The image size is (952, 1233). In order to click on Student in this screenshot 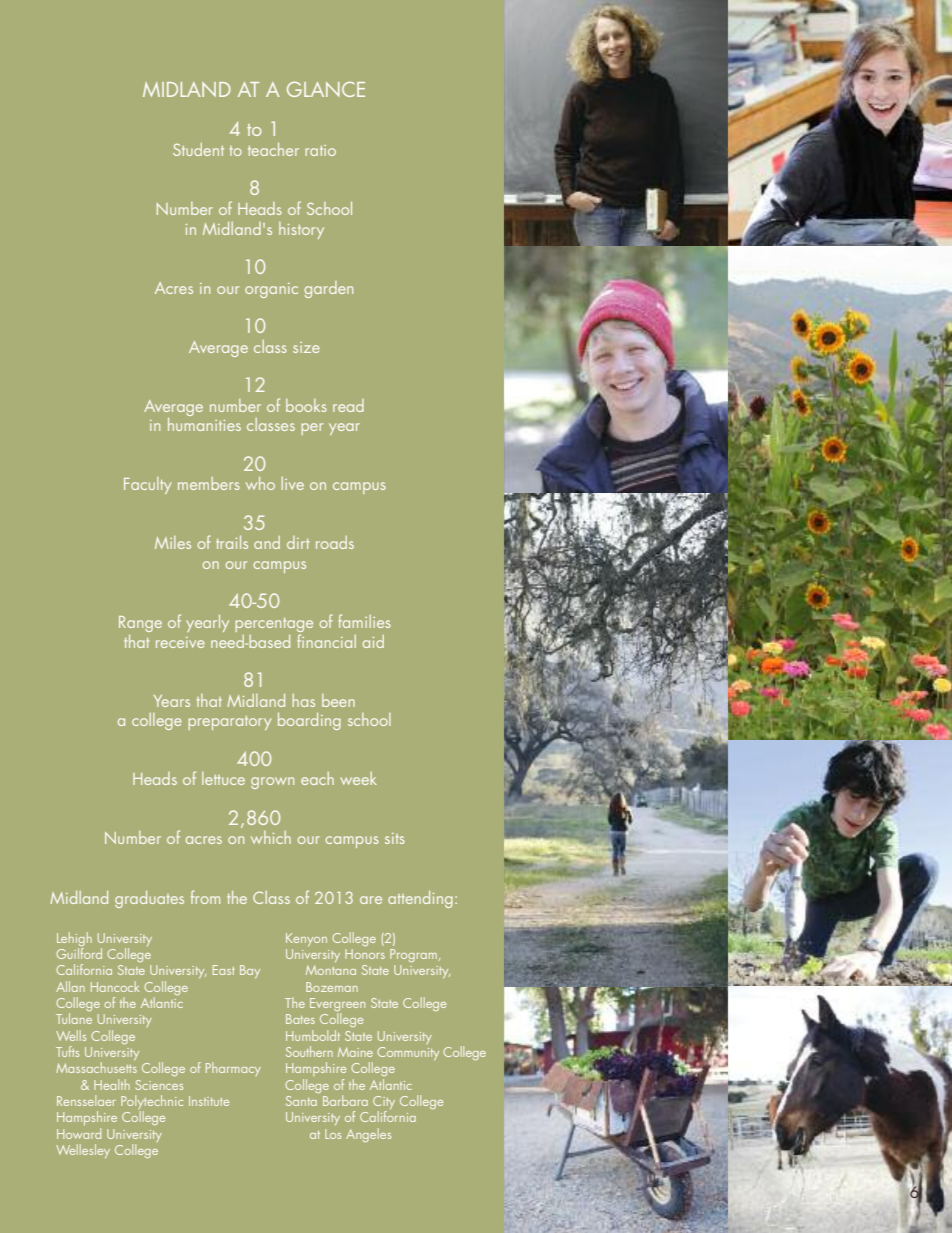, I will do `click(198, 149)`.
